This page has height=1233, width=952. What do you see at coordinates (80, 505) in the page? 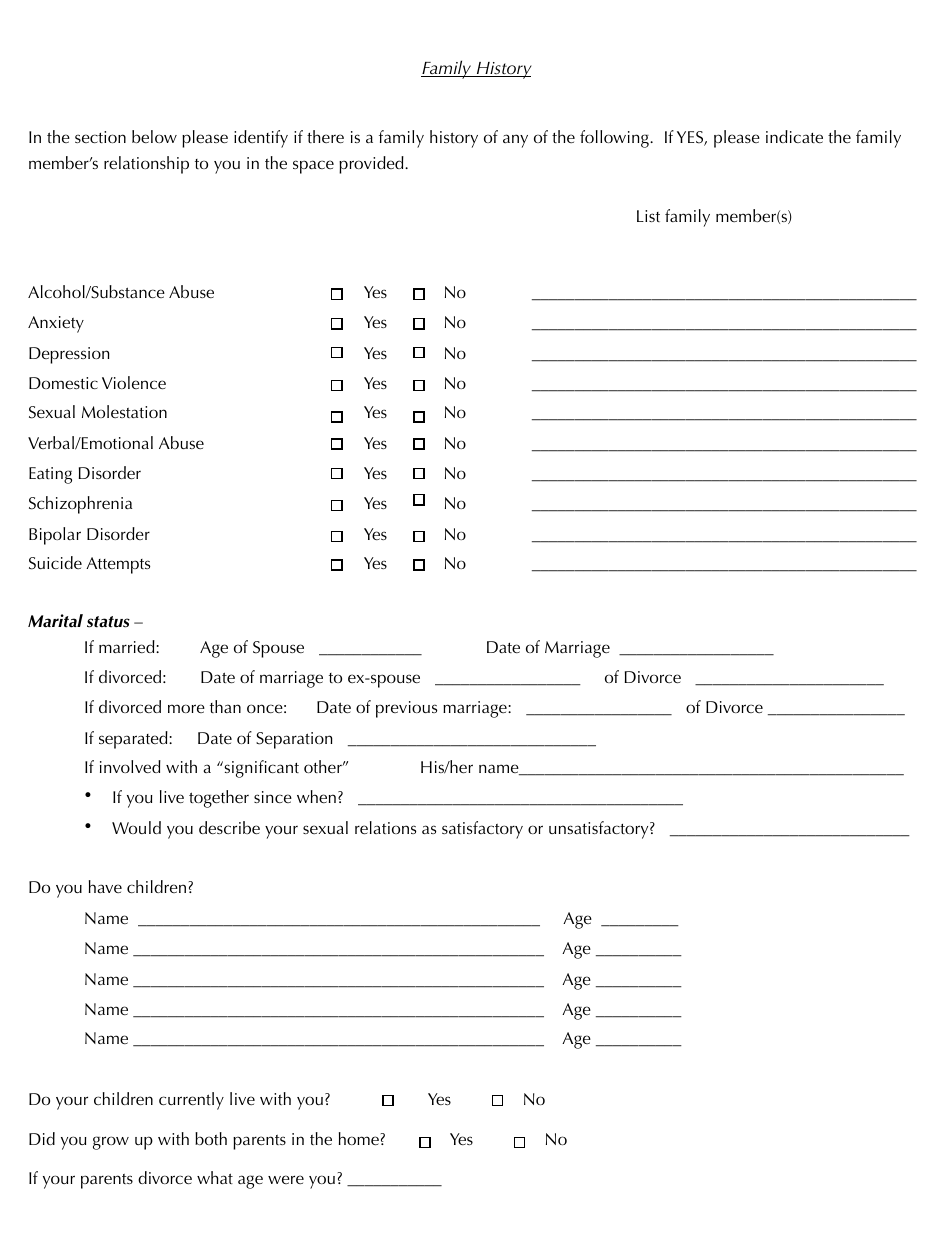
I see `Schizophrenia` at bounding box center [80, 505].
